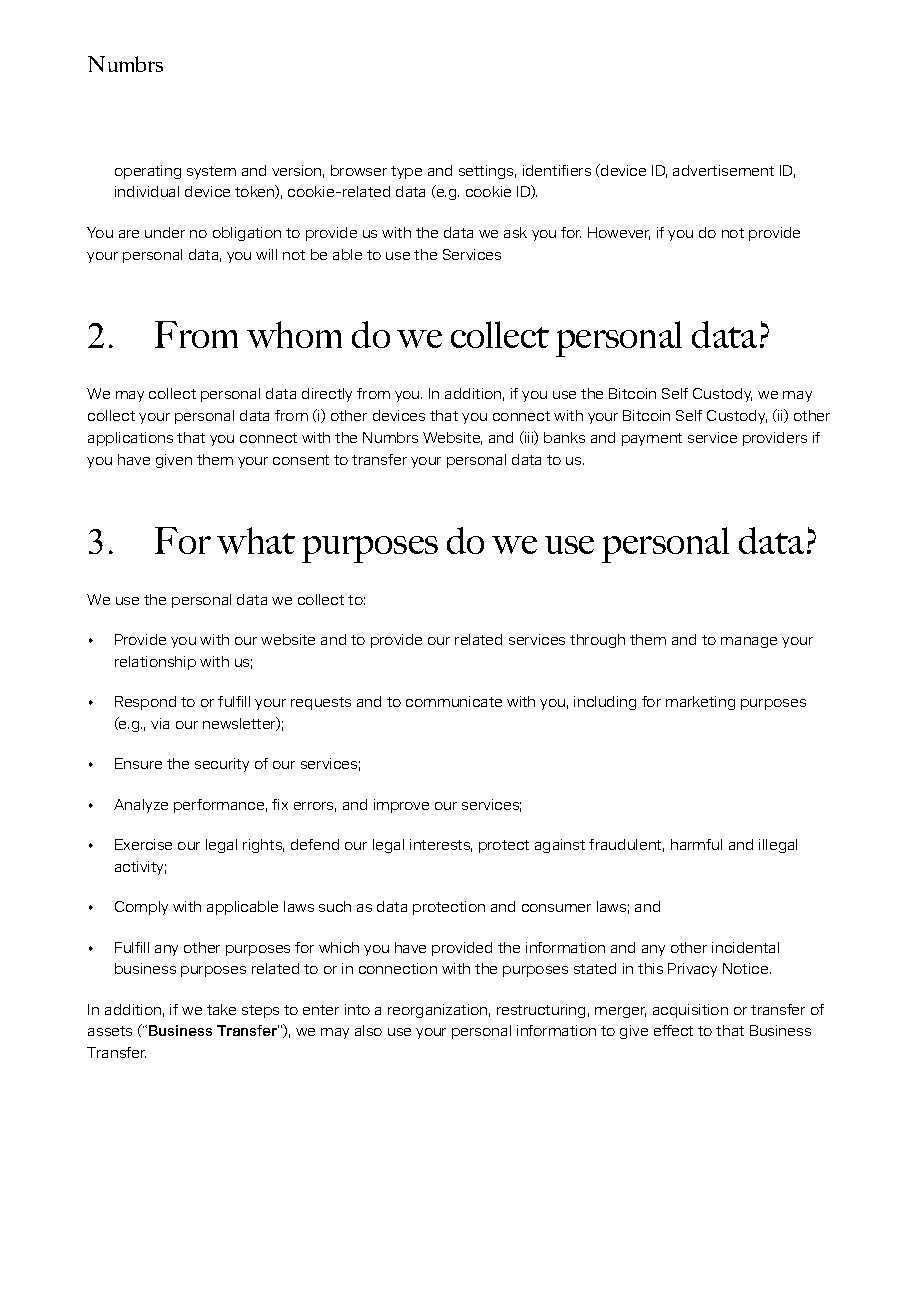 This screenshot has height=1308, width=924. What do you see at coordinates (690, 1011) in the screenshot?
I see `acquisition` at bounding box center [690, 1011].
